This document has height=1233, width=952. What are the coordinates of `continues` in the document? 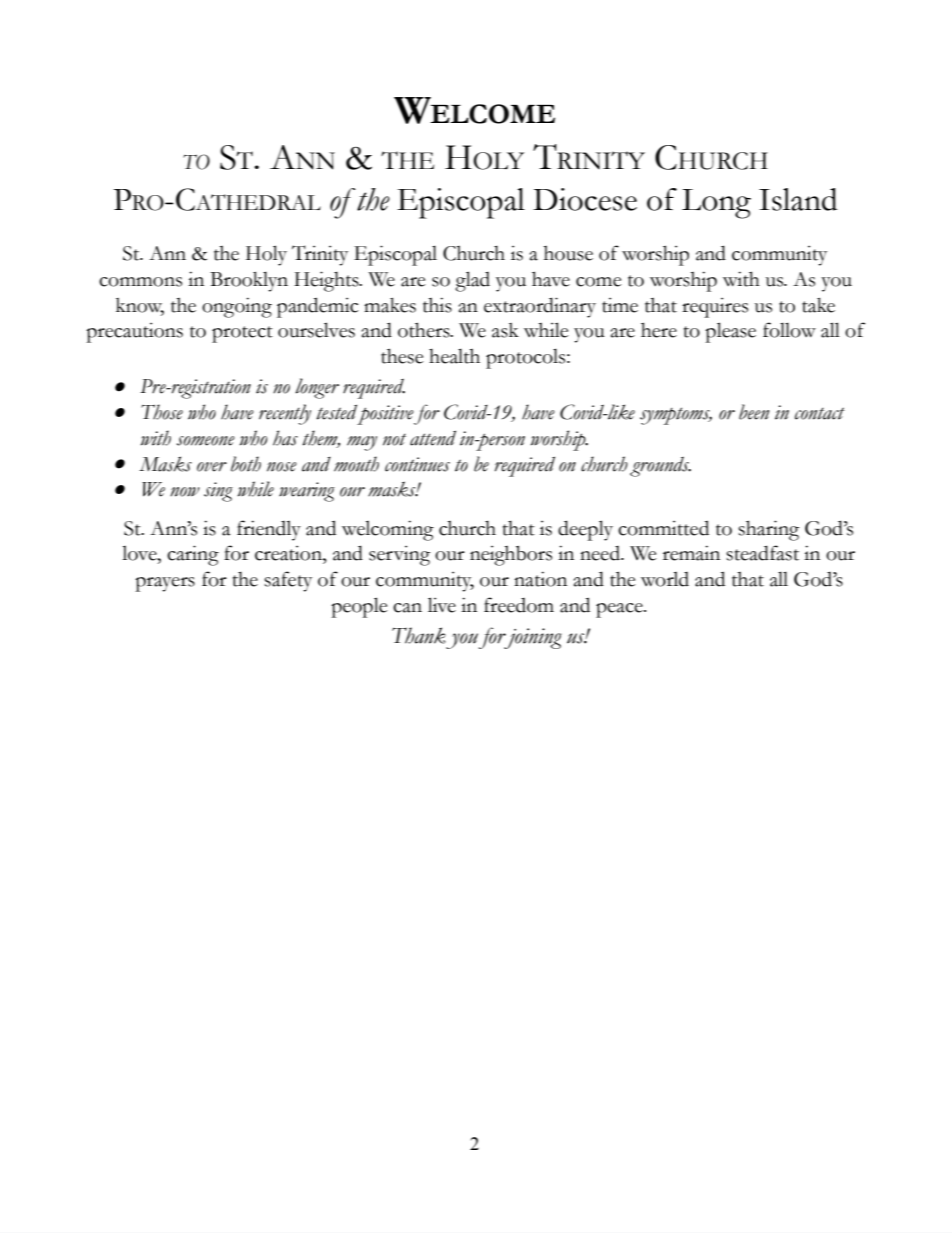 It's located at (417, 464).
